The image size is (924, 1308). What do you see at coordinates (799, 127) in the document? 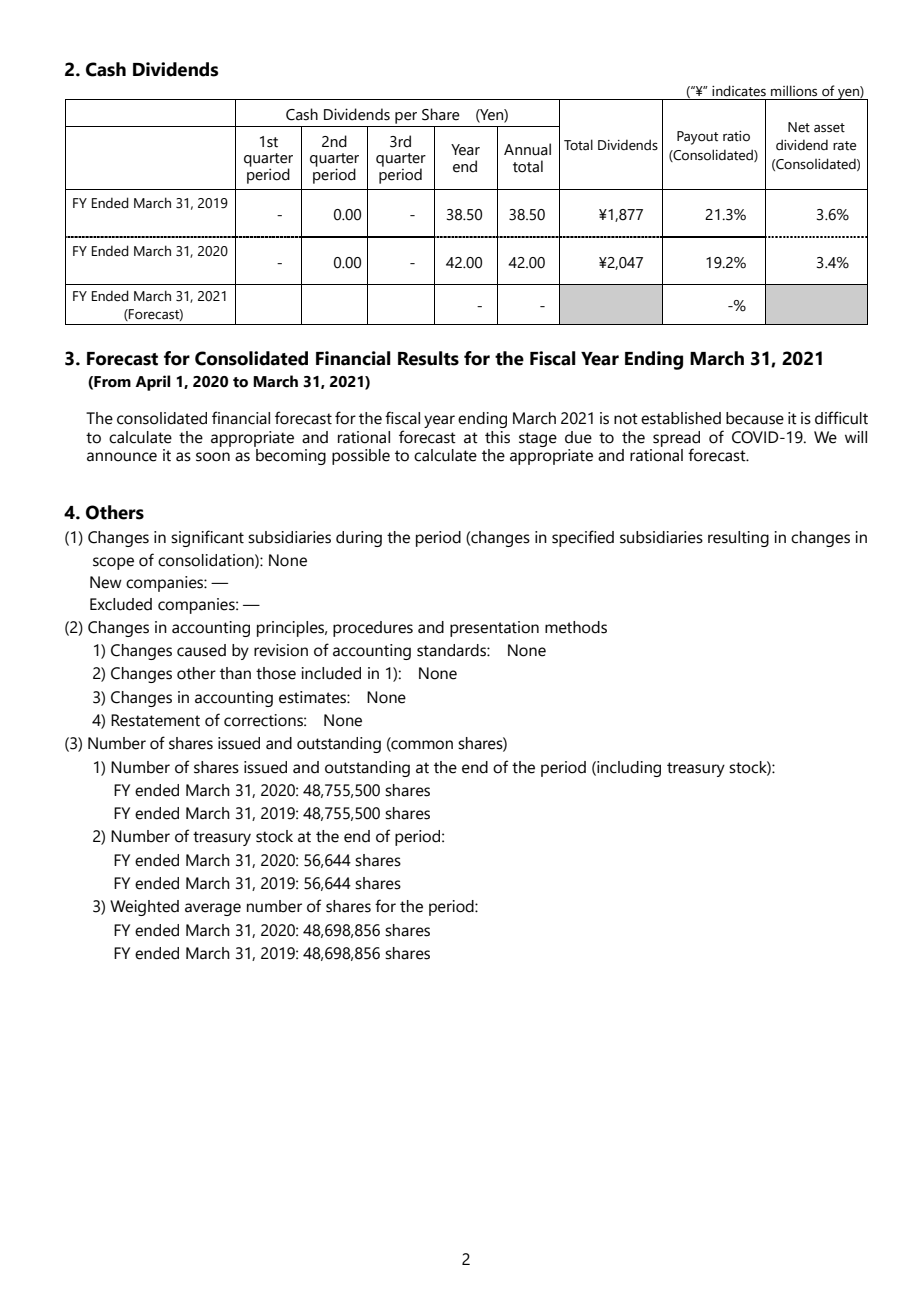
I see `Net` at bounding box center [799, 127].
